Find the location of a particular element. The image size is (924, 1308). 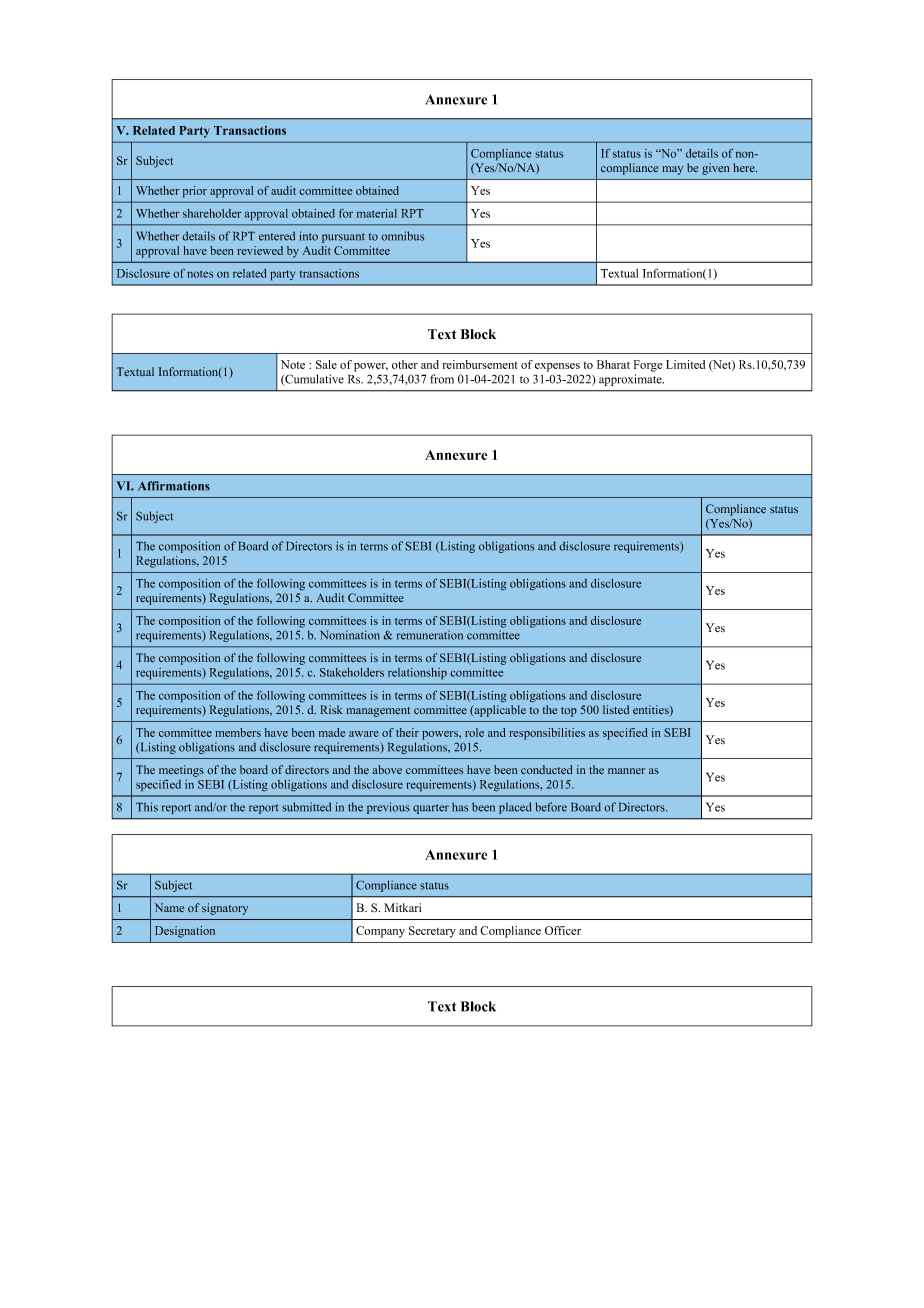

Secretary is located at coordinates (432, 932).
